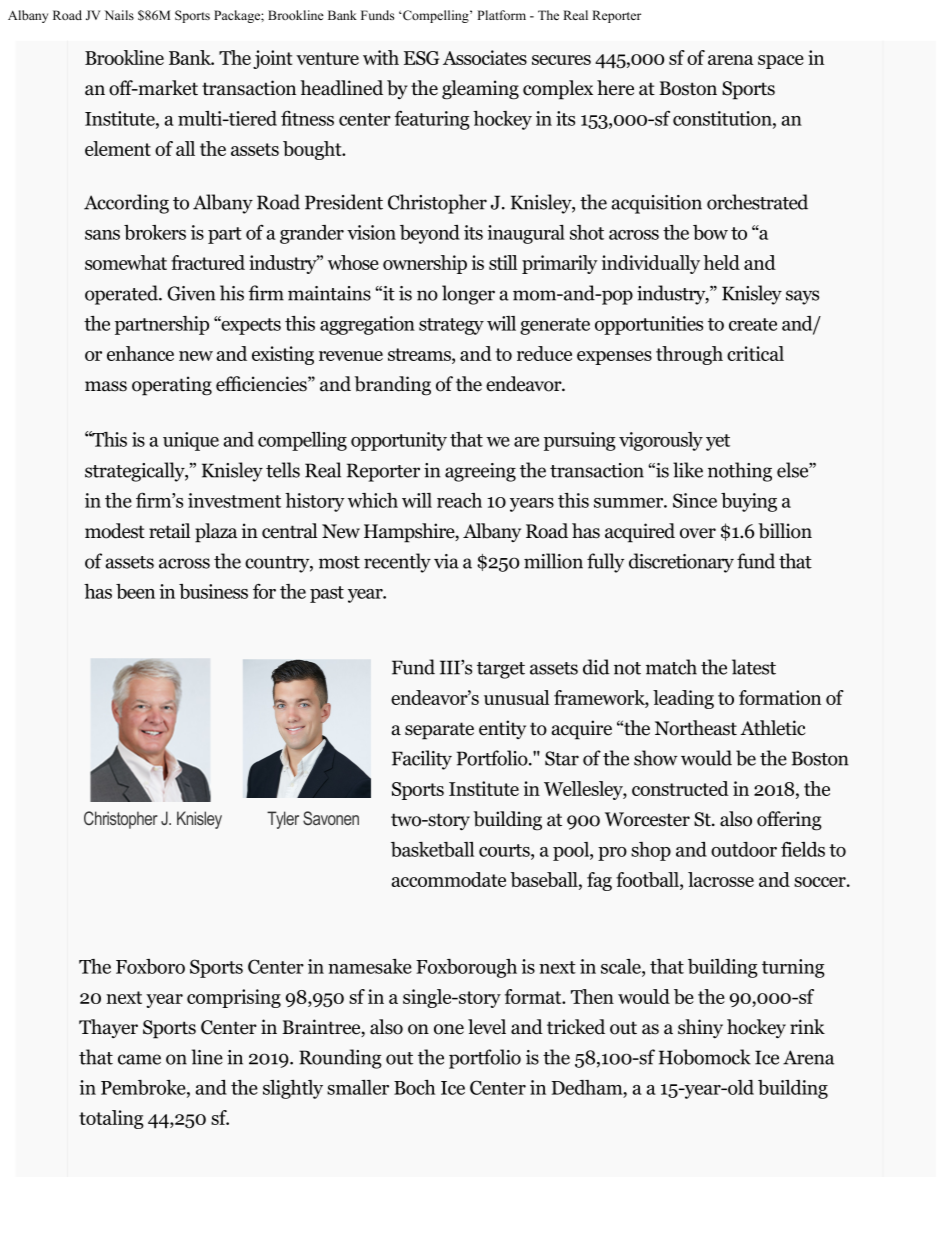  Describe the element at coordinates (213, 591) in the image. I see `business` at that location.
